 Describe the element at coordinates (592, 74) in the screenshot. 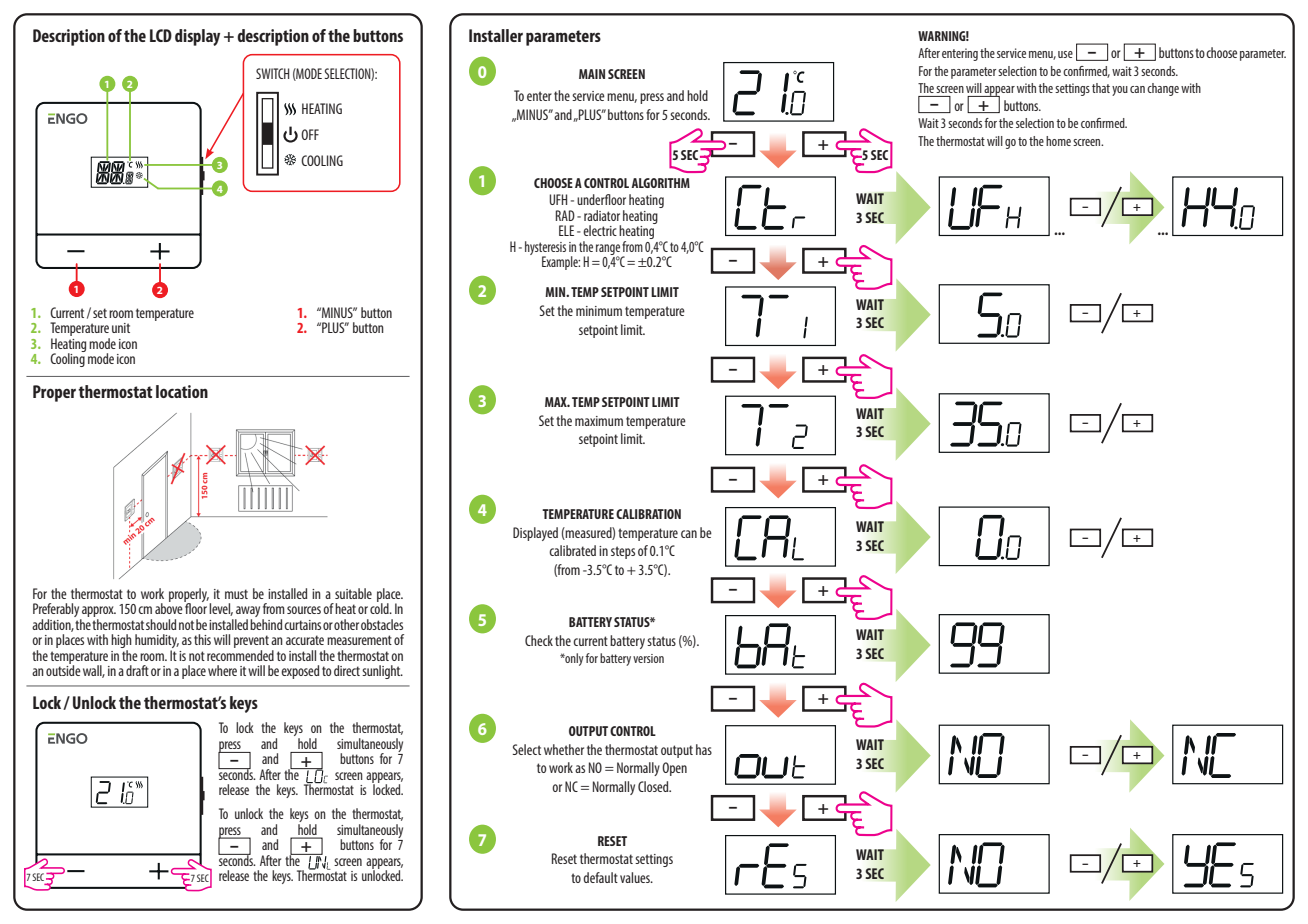

I see `MAIN` at that location.
